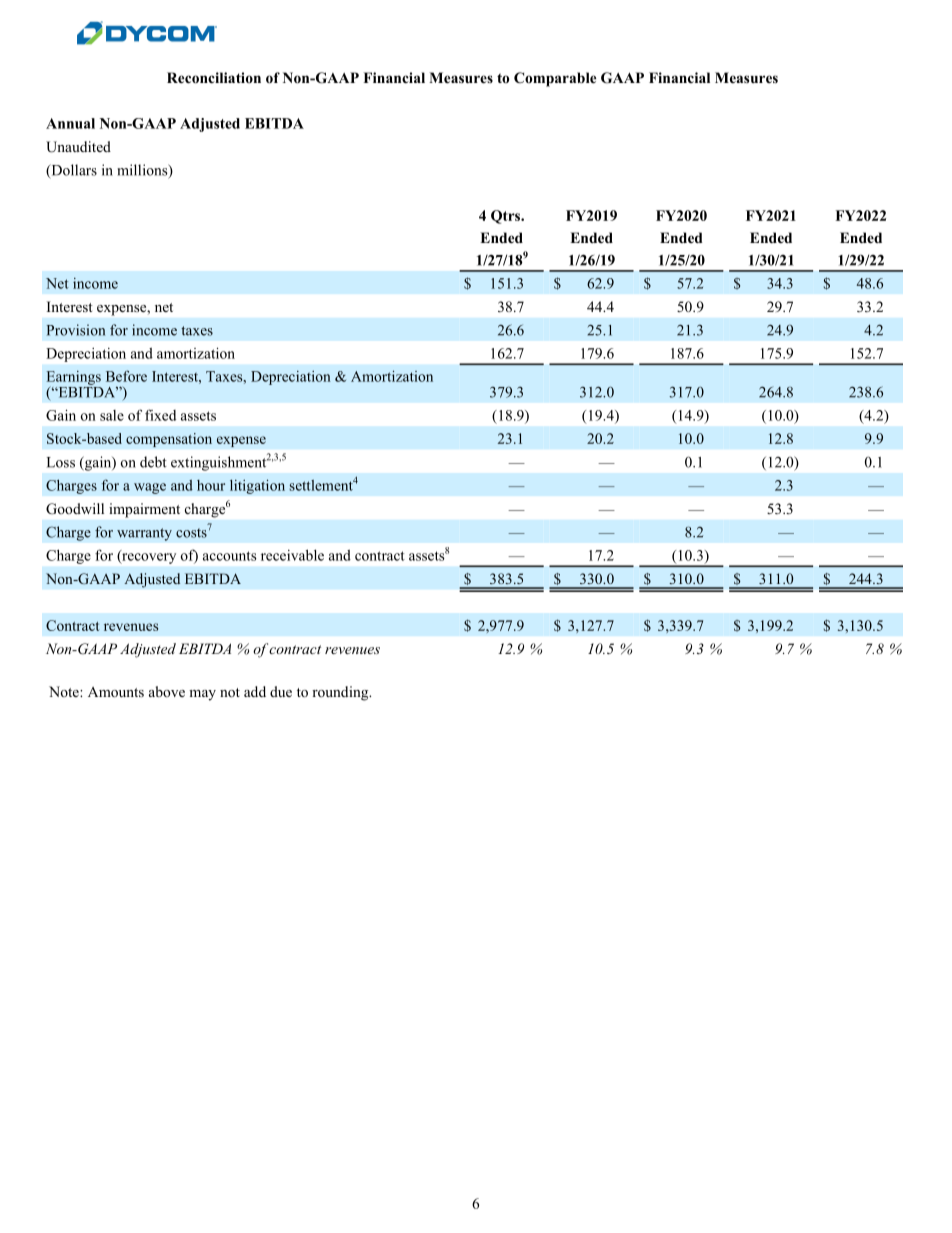 This image has width=952, height=1233. What do you see at coordinates (555, 79) in the image?
I see `Comparable` at bounding box center [555, 79].
